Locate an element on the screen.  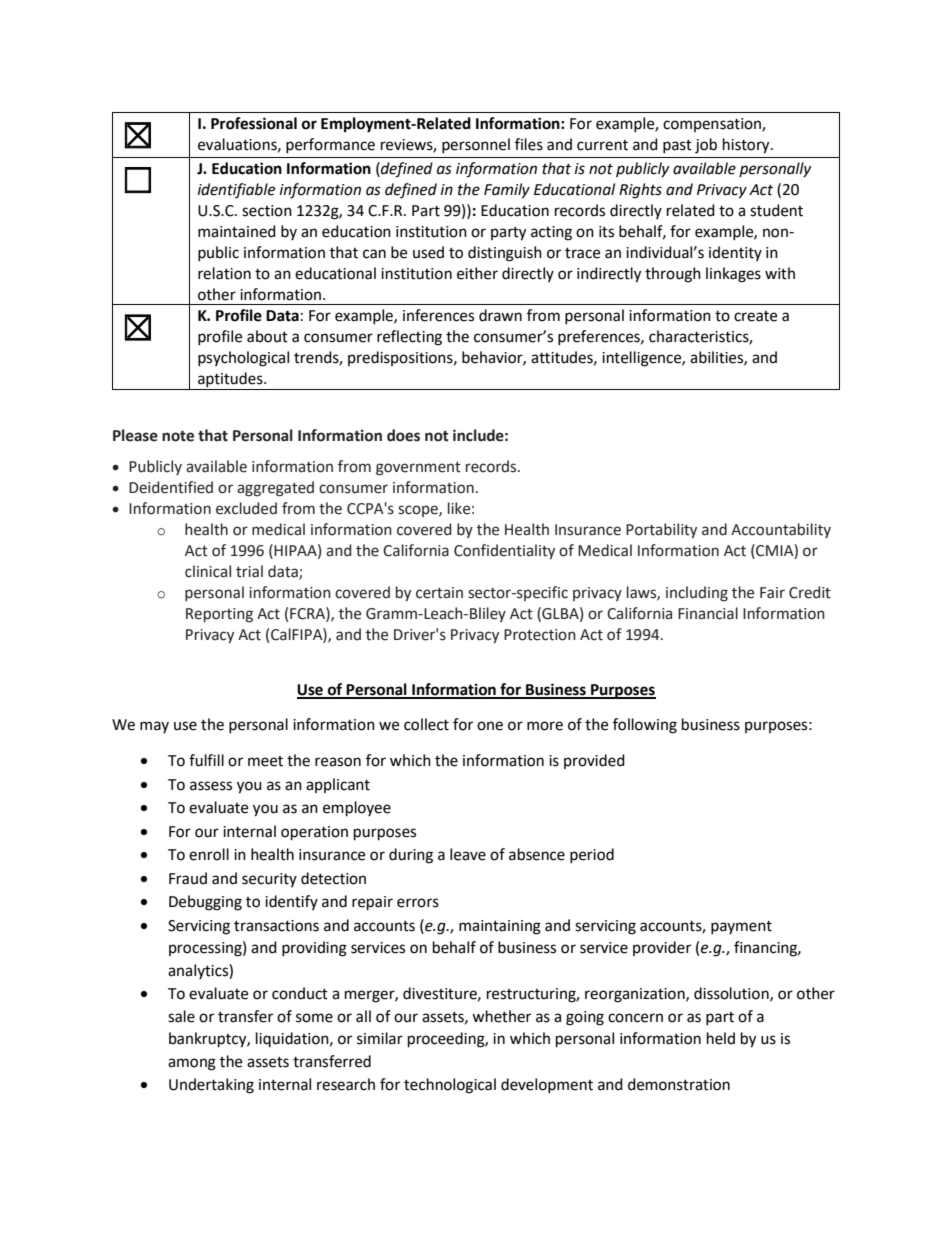
technological is located at coordinates (450, 1086).
